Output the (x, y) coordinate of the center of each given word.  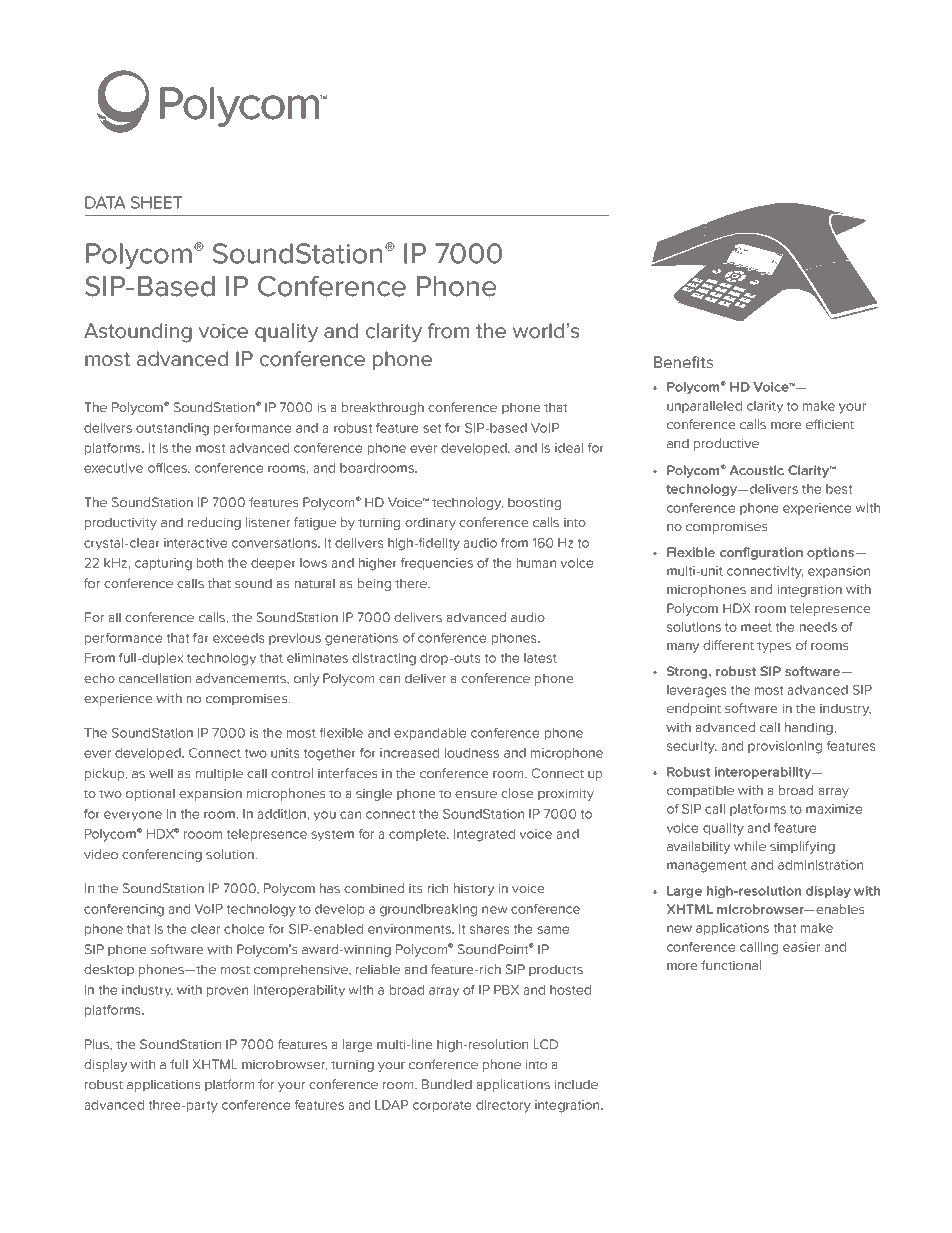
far (201, 638)
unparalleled (704, 407)
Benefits (683, 362)
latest (540, 658)
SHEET (156, 202)
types (774, 647)
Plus (98, 1044)
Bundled (447, 1084)
